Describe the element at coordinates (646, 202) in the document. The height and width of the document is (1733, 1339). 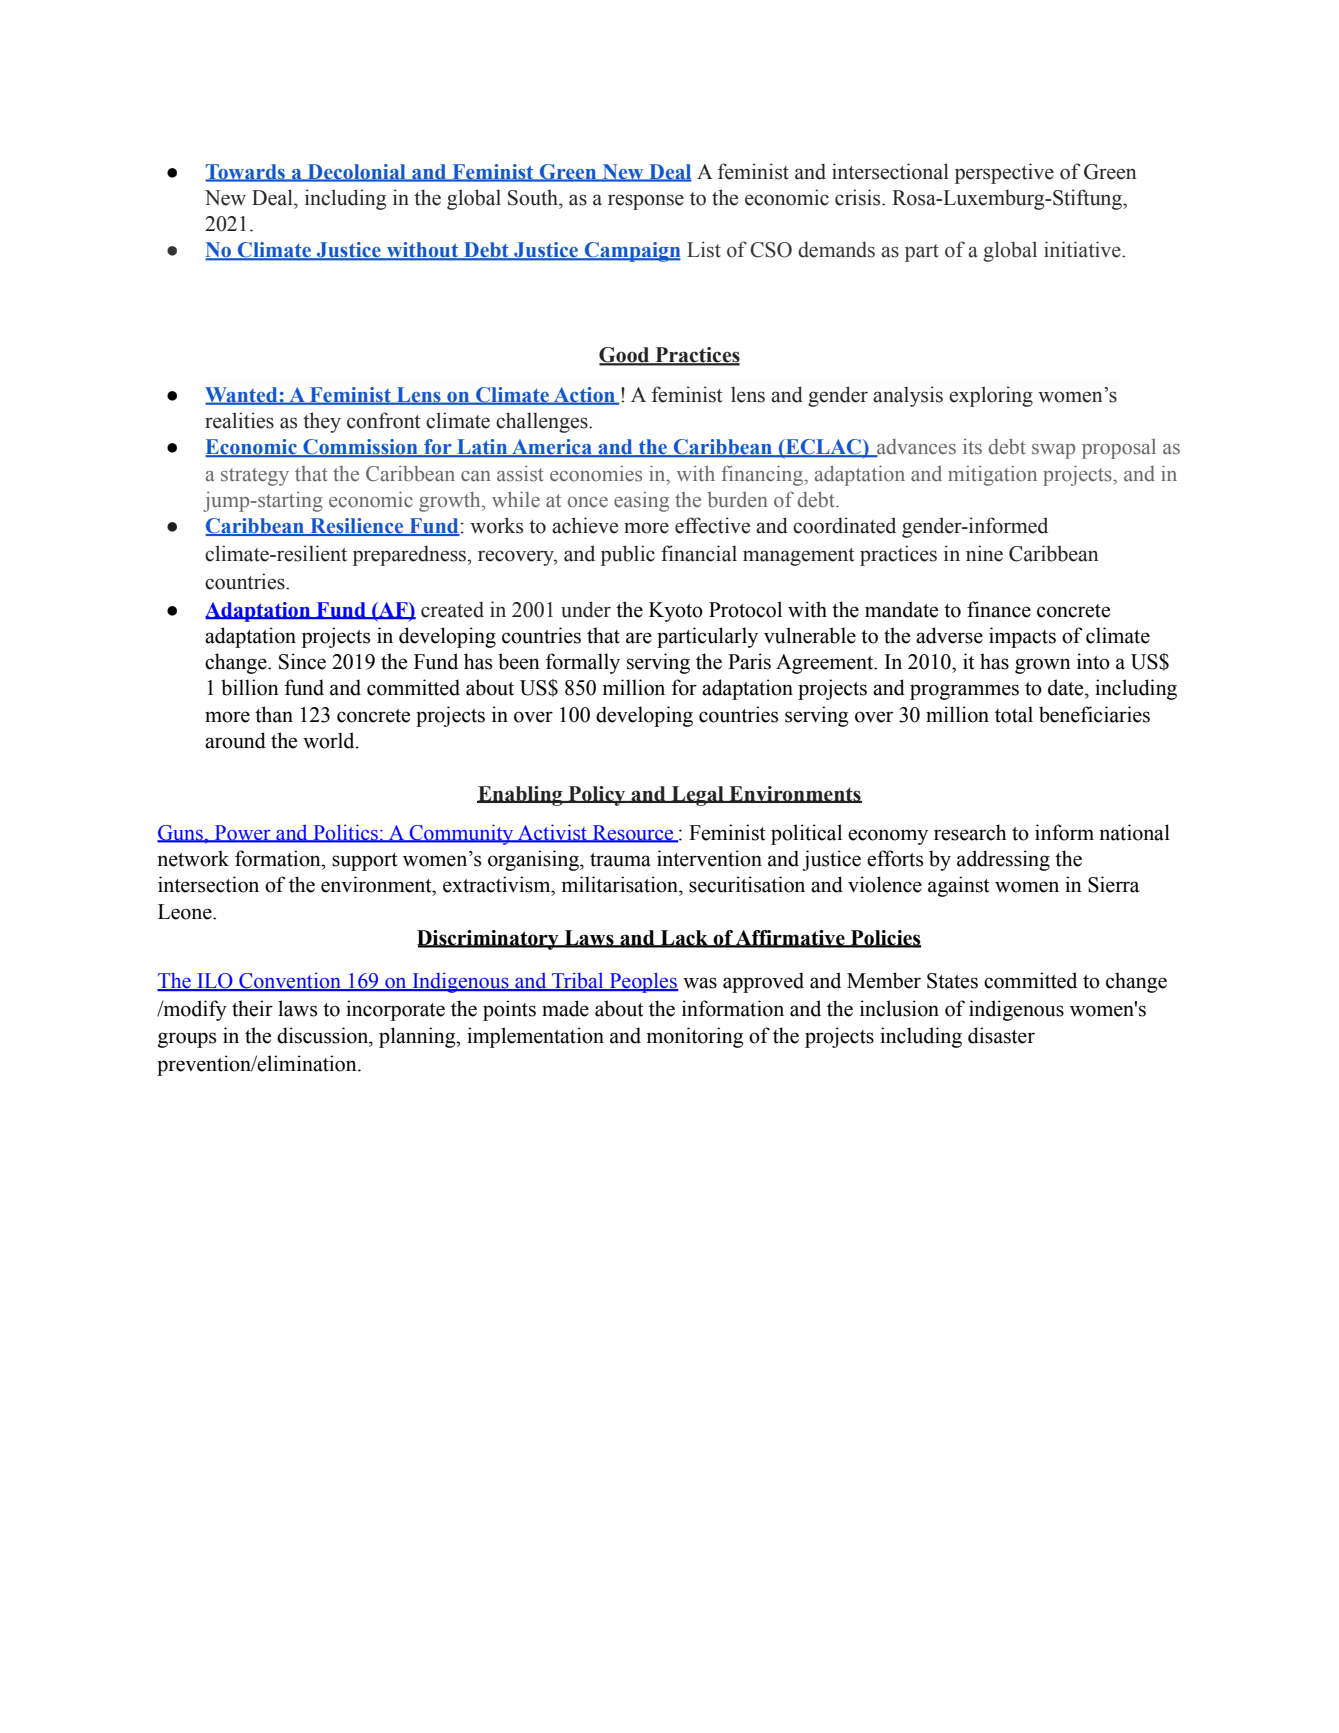
I see `response` at that location.
